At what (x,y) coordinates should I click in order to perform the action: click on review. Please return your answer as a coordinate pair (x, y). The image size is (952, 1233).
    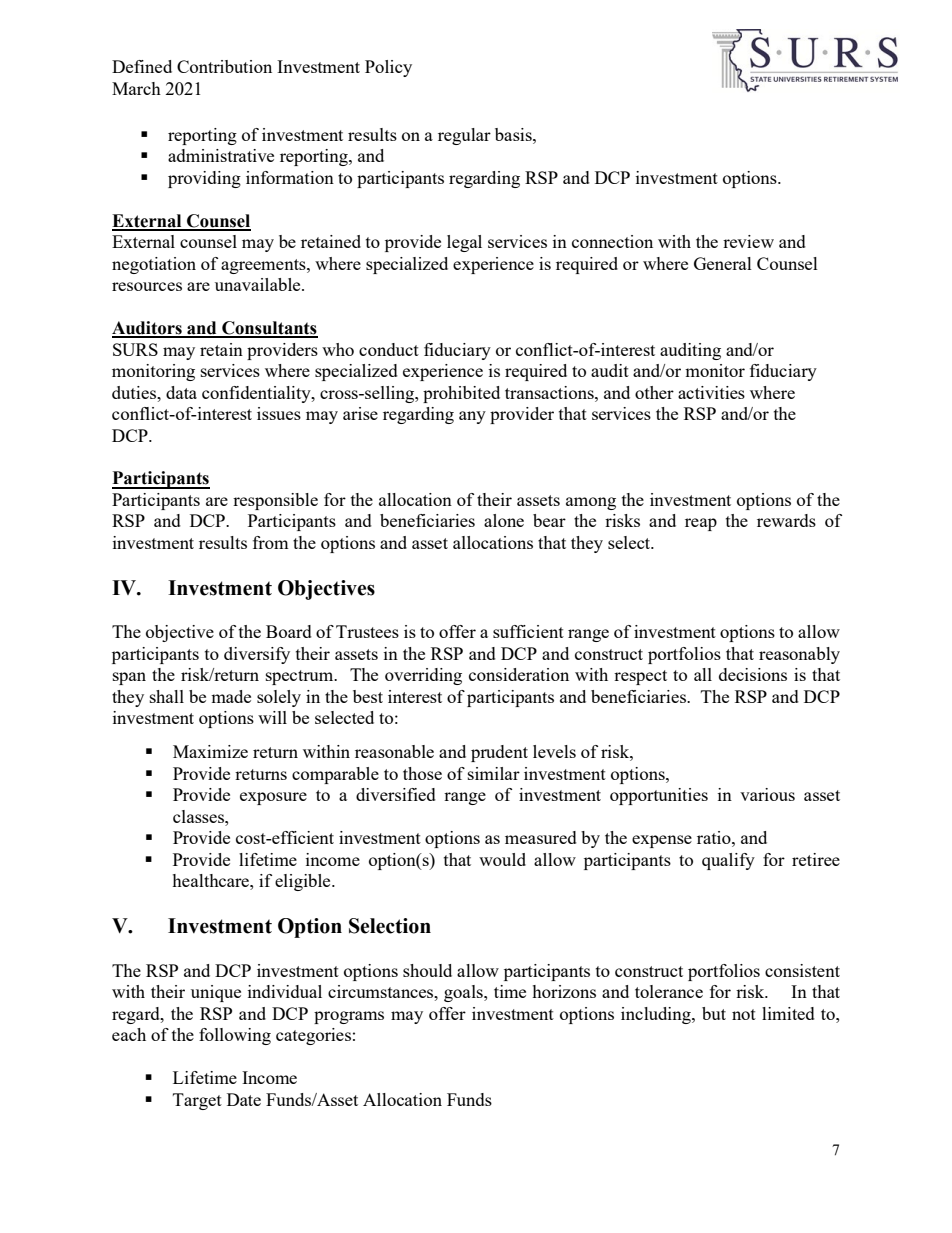
    Looking at the image, I should click on (748, 241).
